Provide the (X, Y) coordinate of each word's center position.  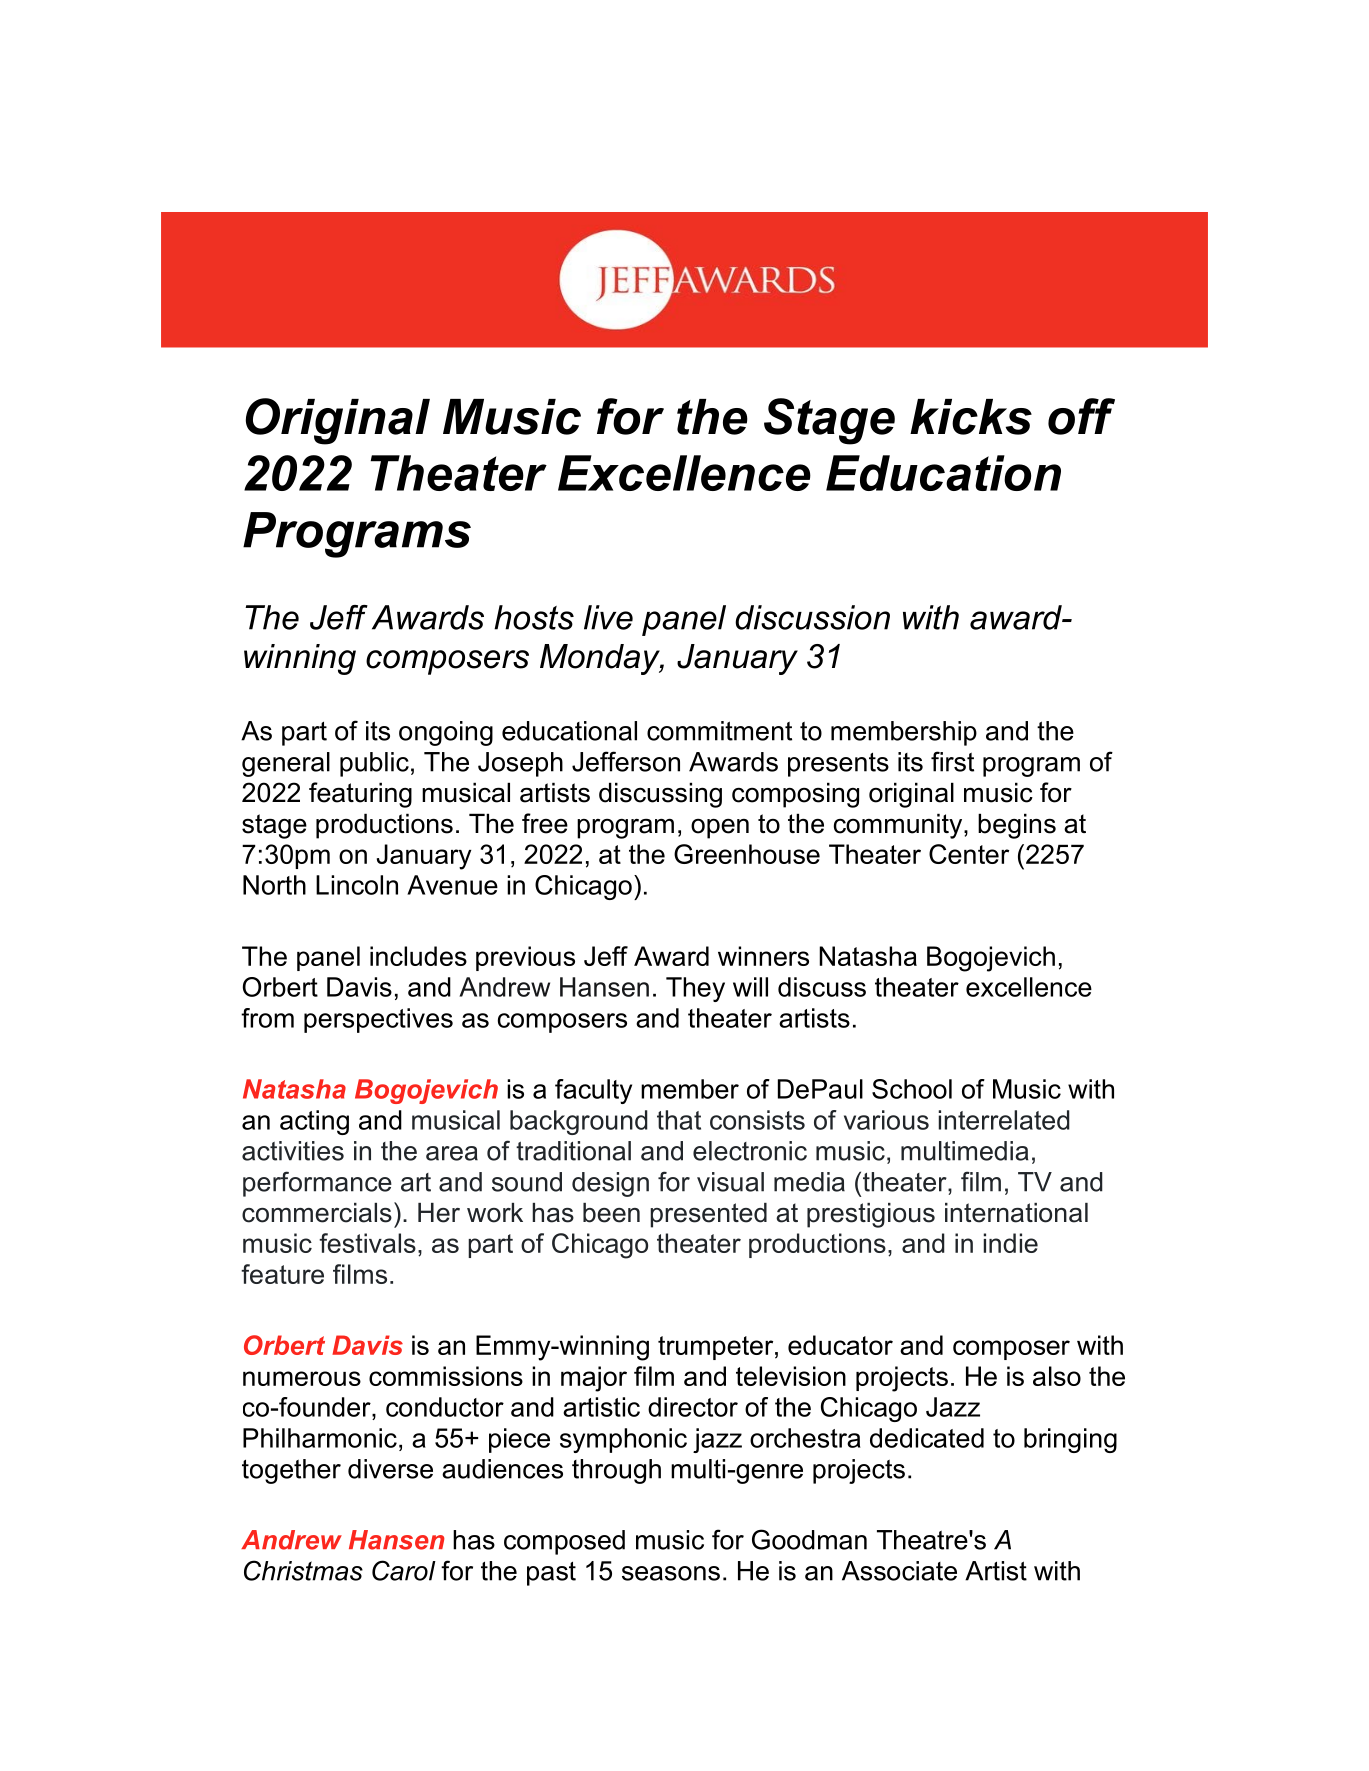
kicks (971, 417)
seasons (671, 1573)
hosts (534, 617)
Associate (899, 1571)
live (608, 617)
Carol (404, 1570)
